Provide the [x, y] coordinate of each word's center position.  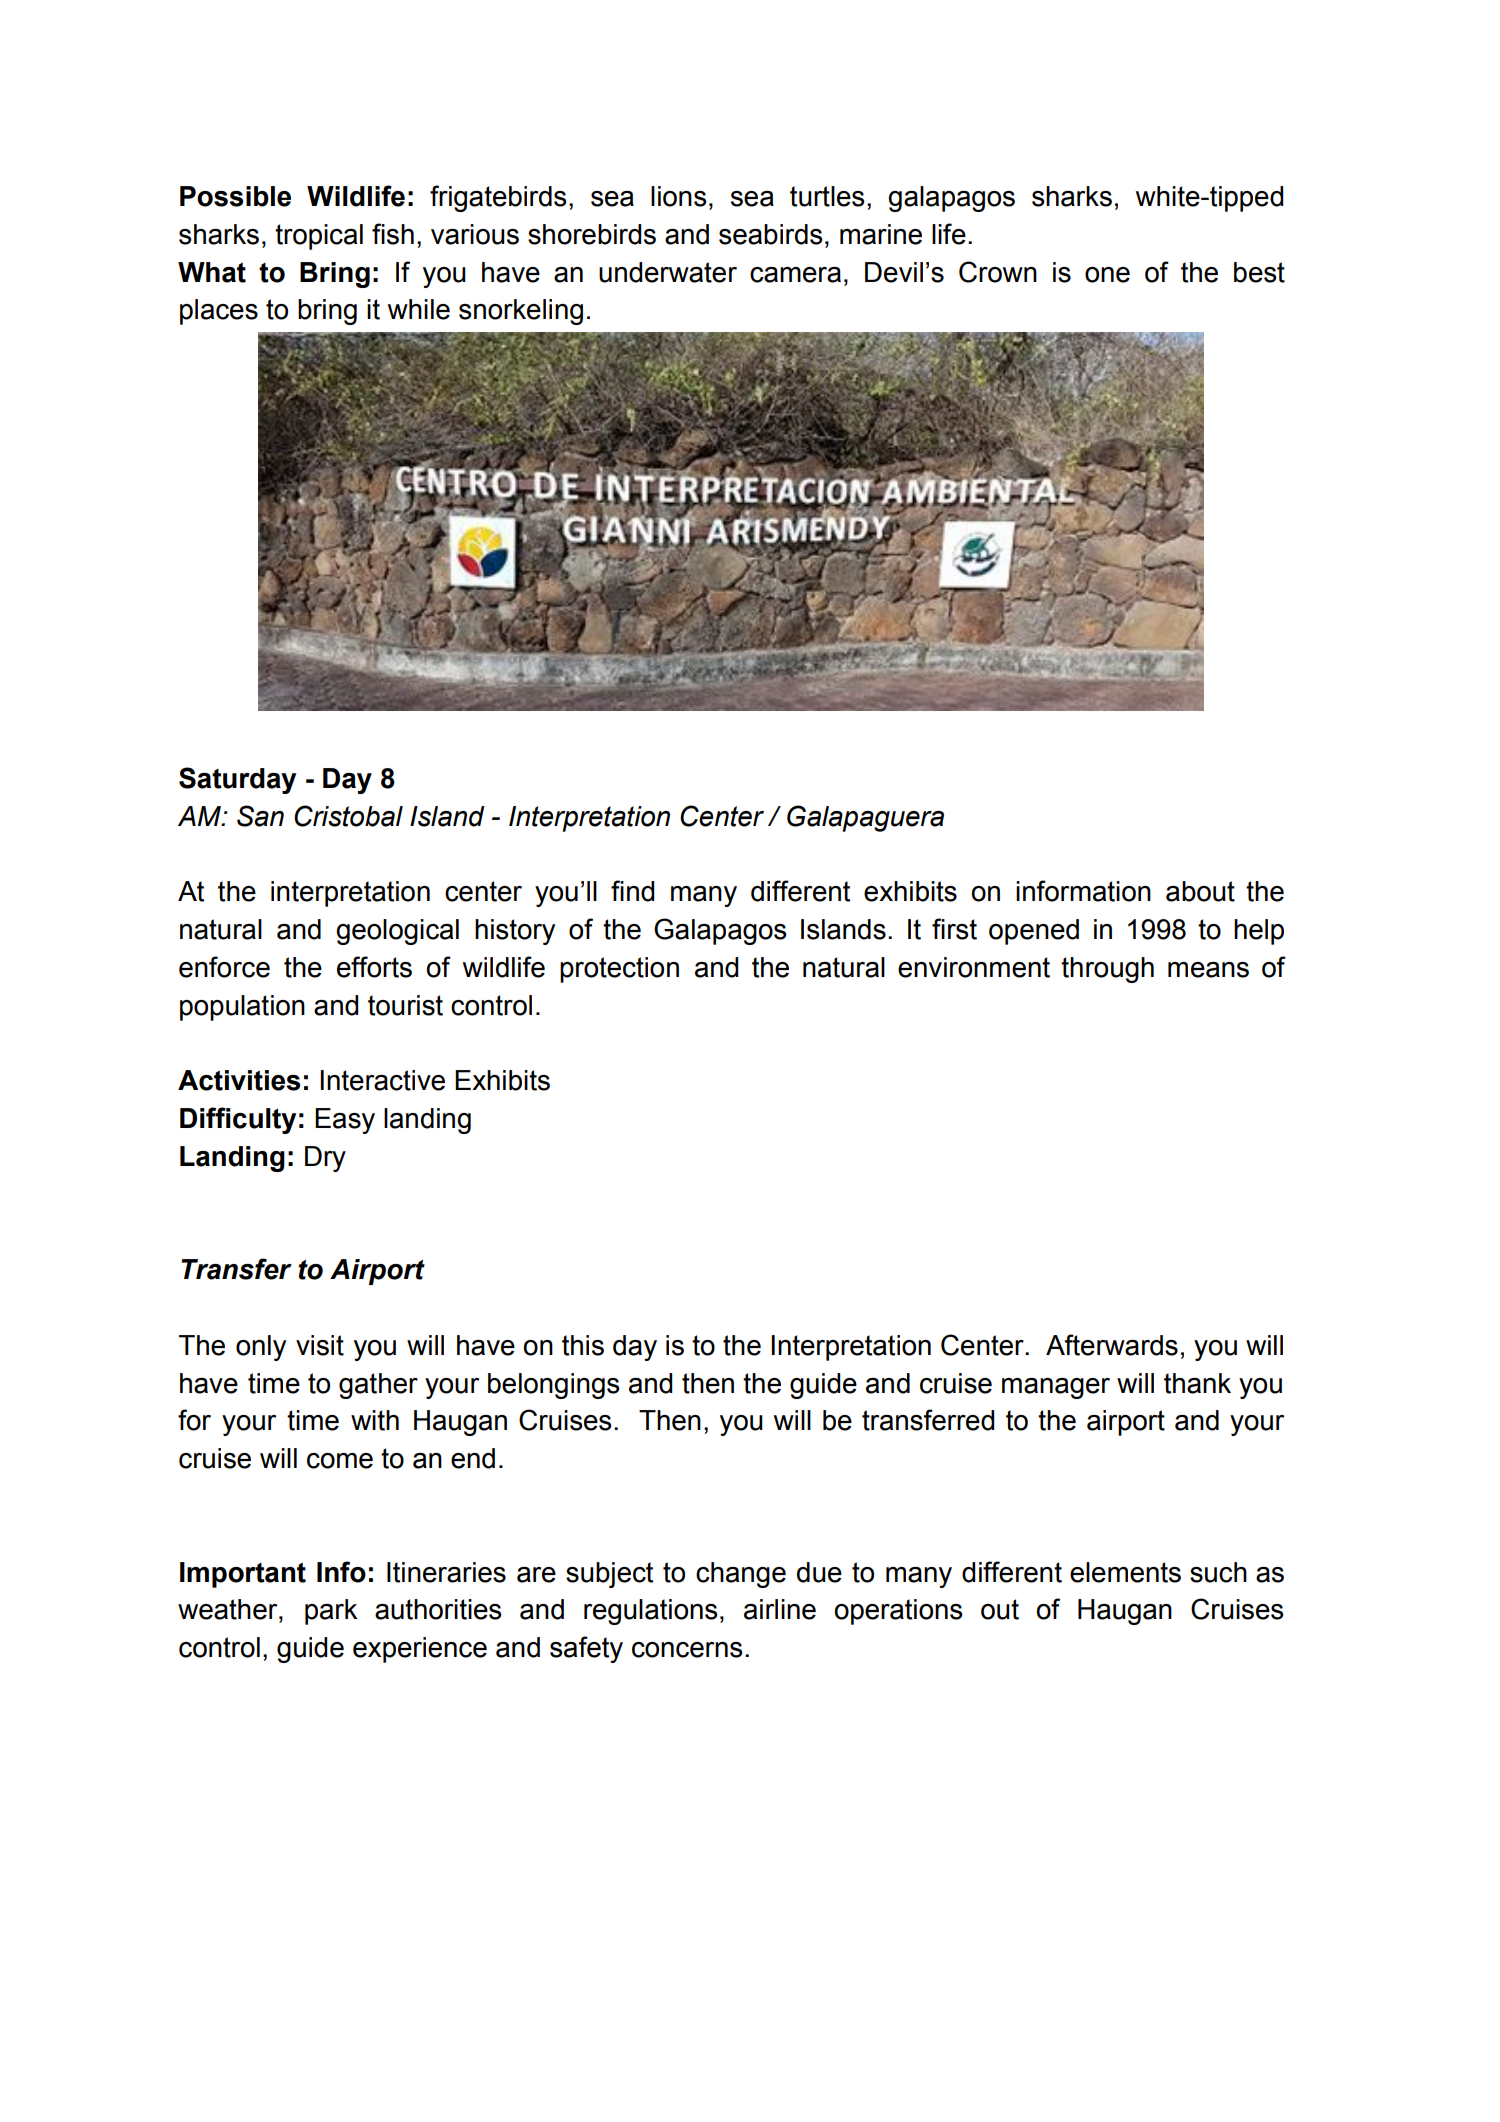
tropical [319, 237]
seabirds [771, 234]
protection [619, 970]
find [632, 891]
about [1200, 891]
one [1107, 275]
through [1107, 970]
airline [780, 1609]
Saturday [237, 780]
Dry [325, 1159]
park [331, 1612]
